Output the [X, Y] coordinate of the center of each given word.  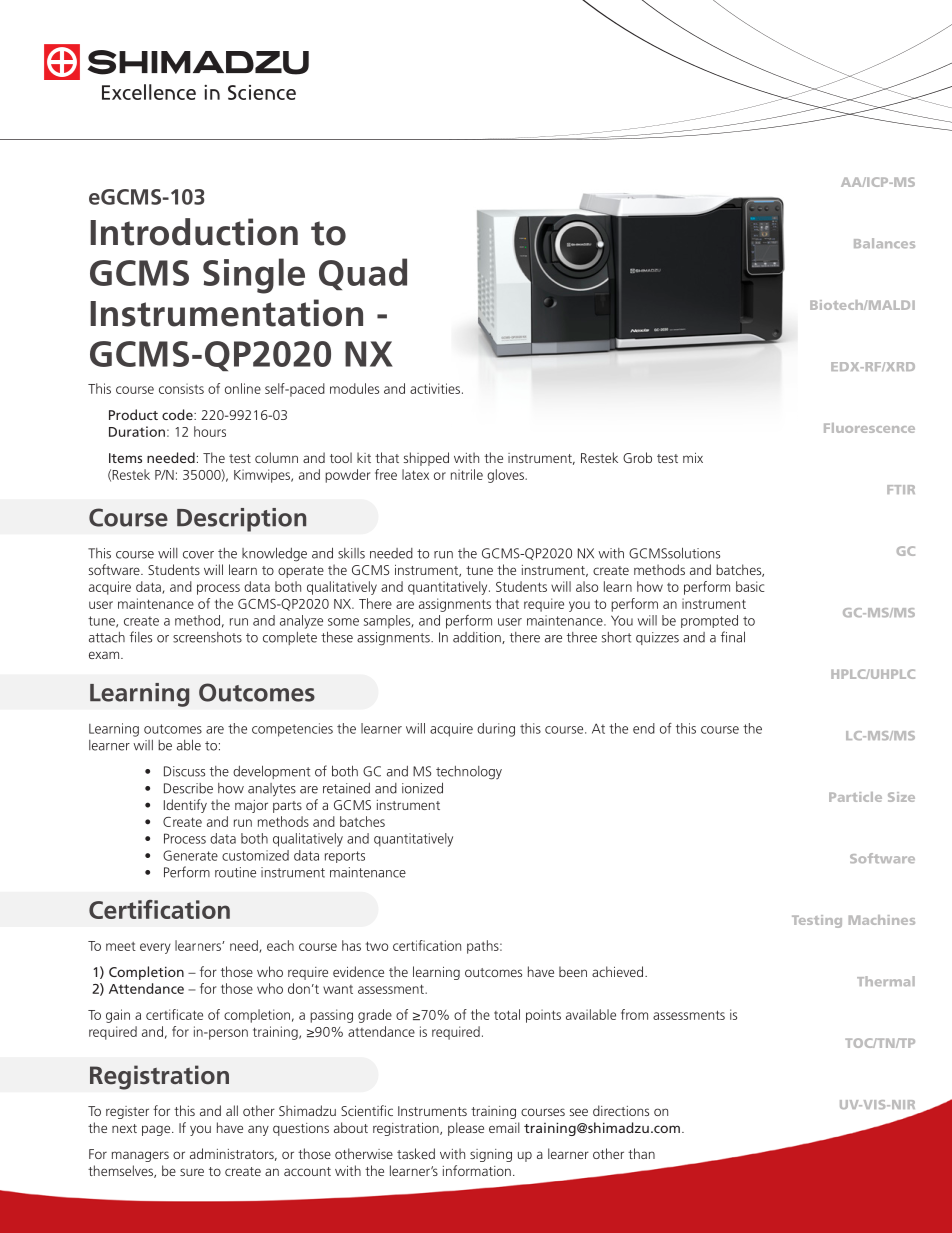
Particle [855, 797]
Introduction [194, 232]
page [157, 1130]
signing [491, 1155]
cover [198, 555]
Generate [190, 855]
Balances [884, 243]
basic [750, 586]
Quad [363, 274]
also [587, 586]
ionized [422, 788]
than [641, 1153]
